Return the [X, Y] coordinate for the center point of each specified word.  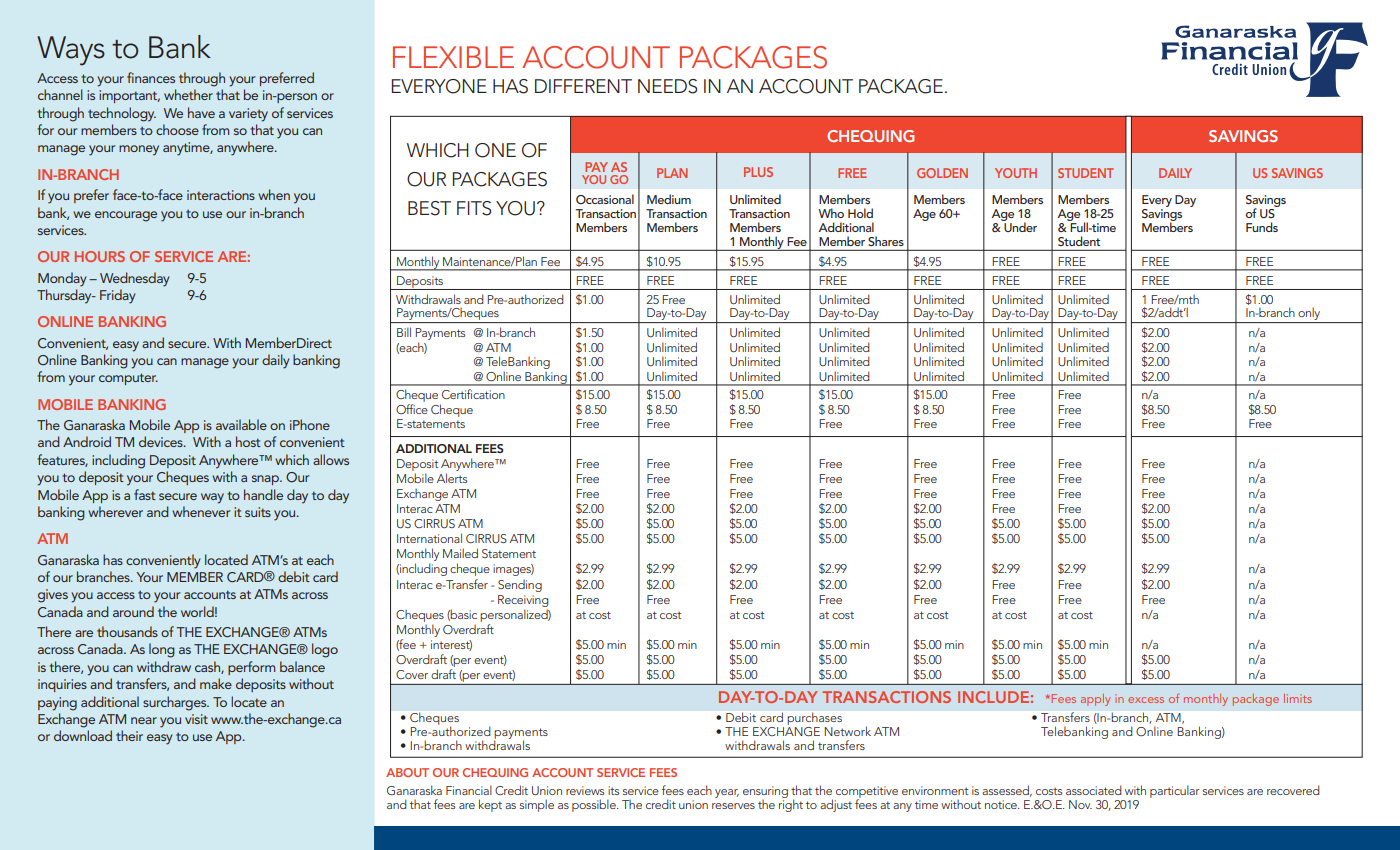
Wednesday [134, 279]
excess [1146, 700]
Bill [404, 332]
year [727, 793]
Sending [520, 585]
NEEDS [667, 86]
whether [188, 94]
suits [258, 512]
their [129, 735]
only [1309, 314]
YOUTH [1016, 173]
